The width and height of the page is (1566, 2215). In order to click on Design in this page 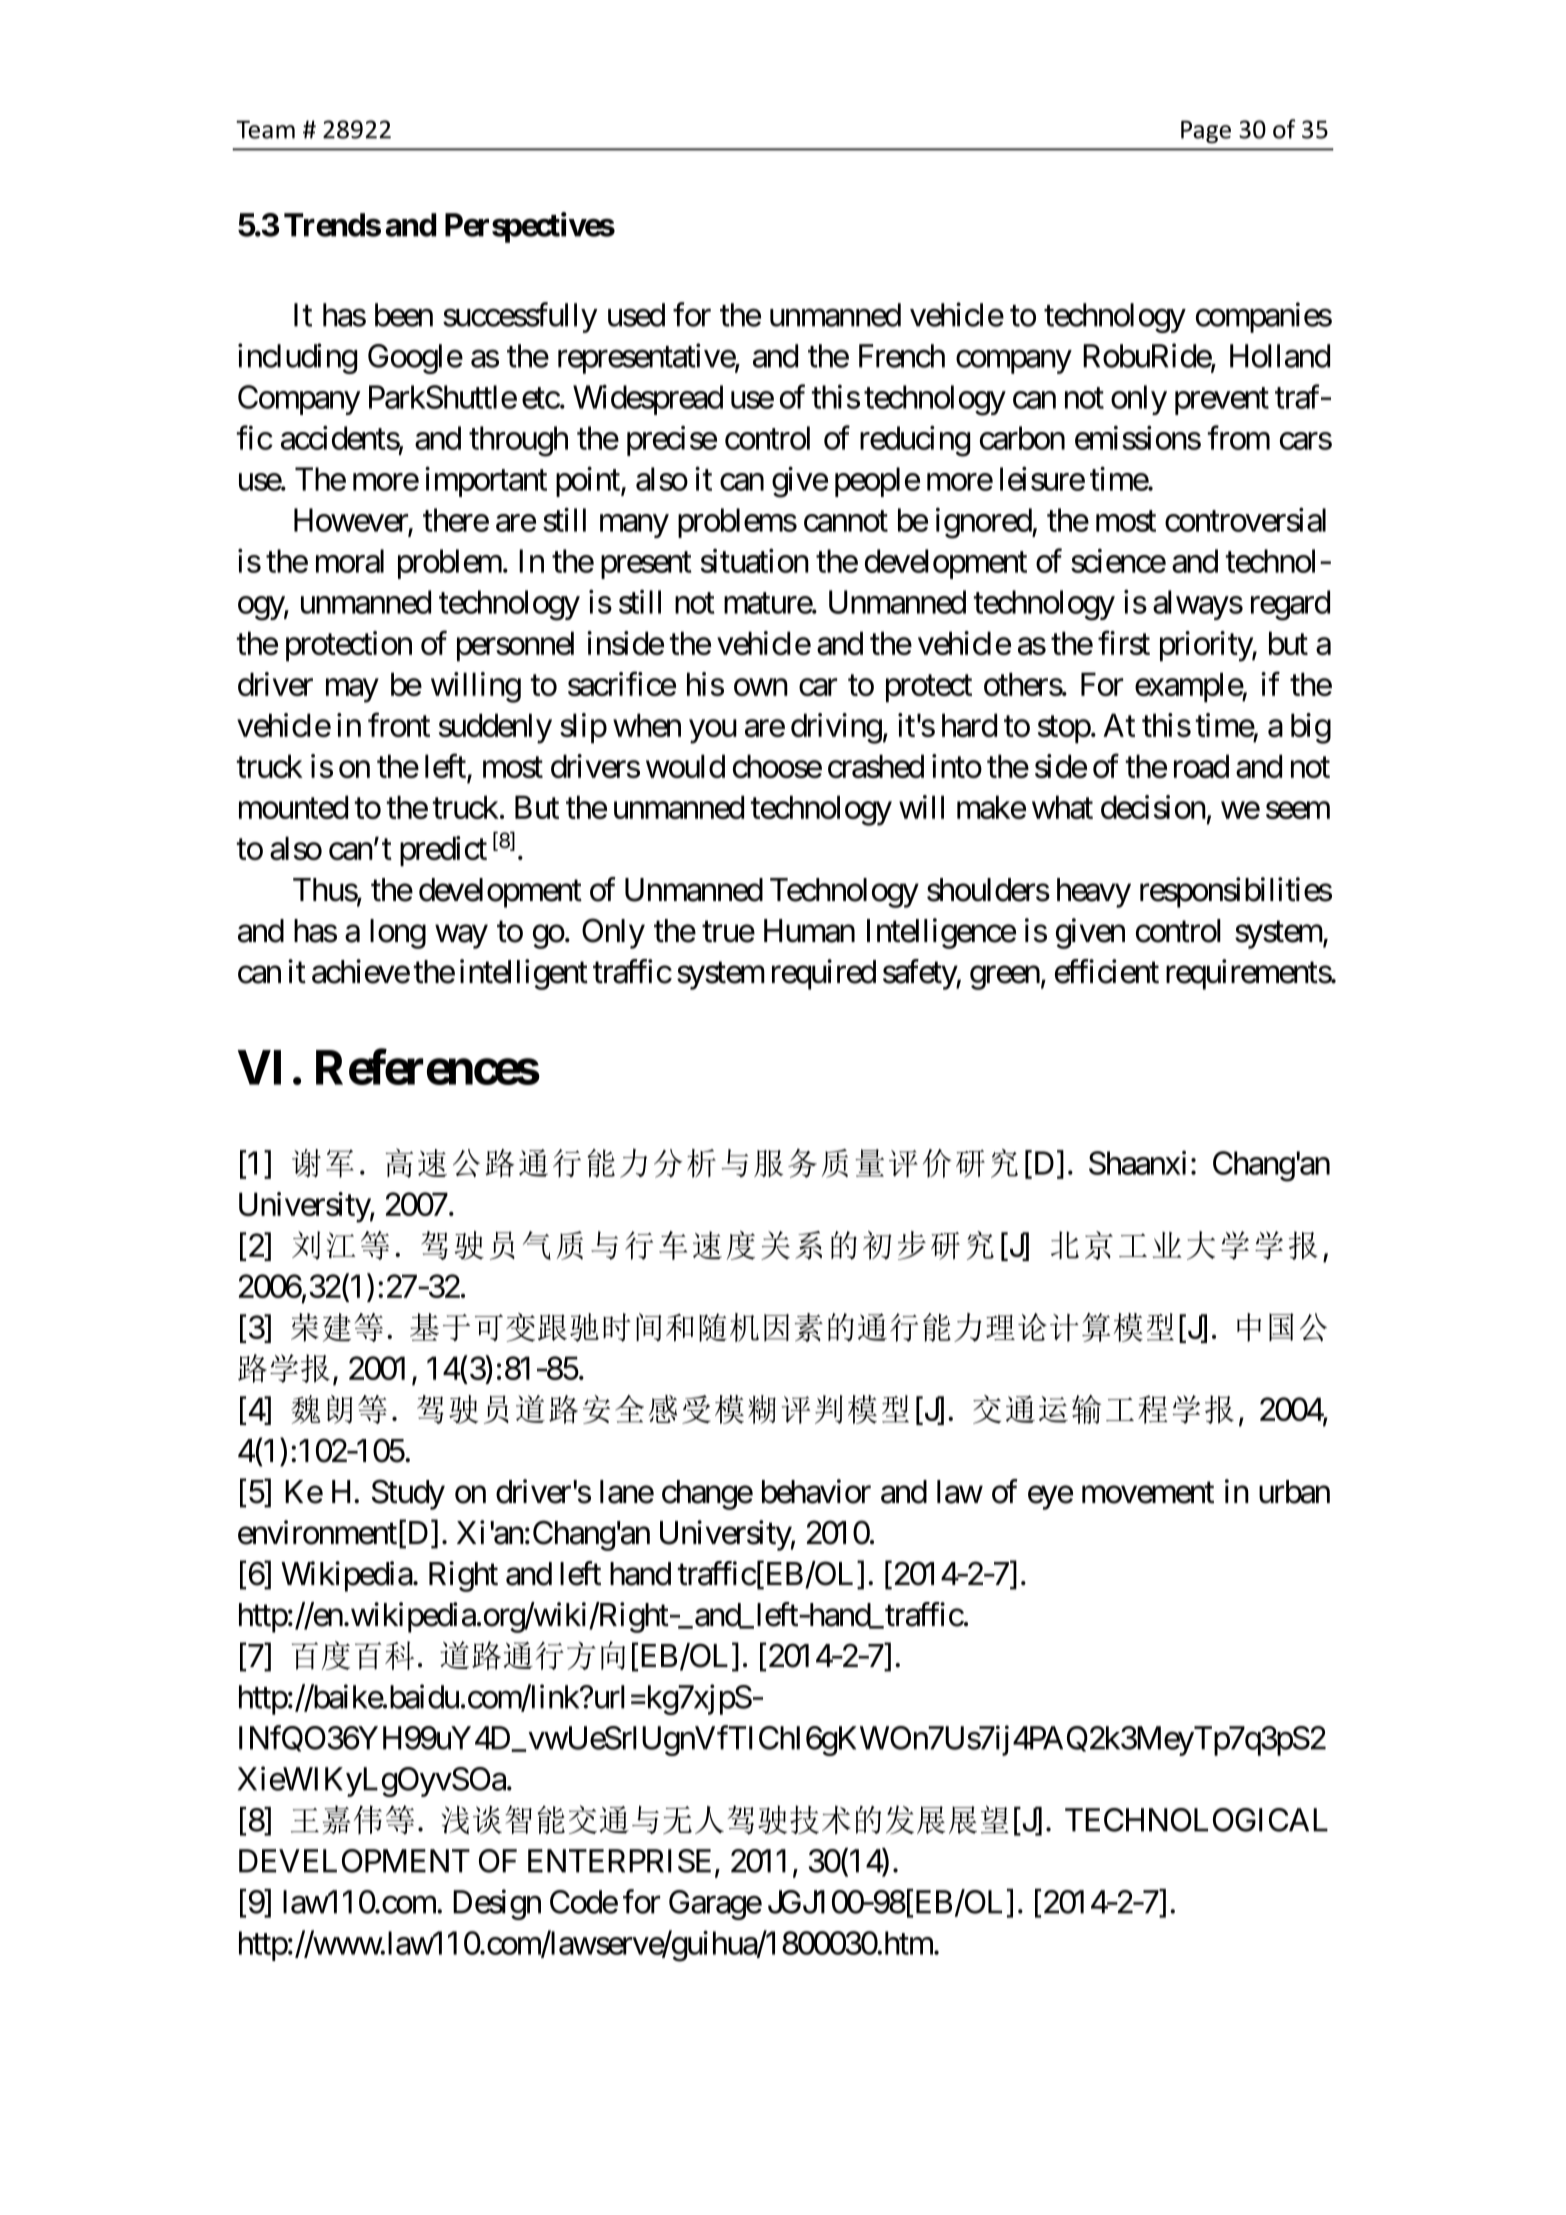, I will do `click(497, 1904)`.
